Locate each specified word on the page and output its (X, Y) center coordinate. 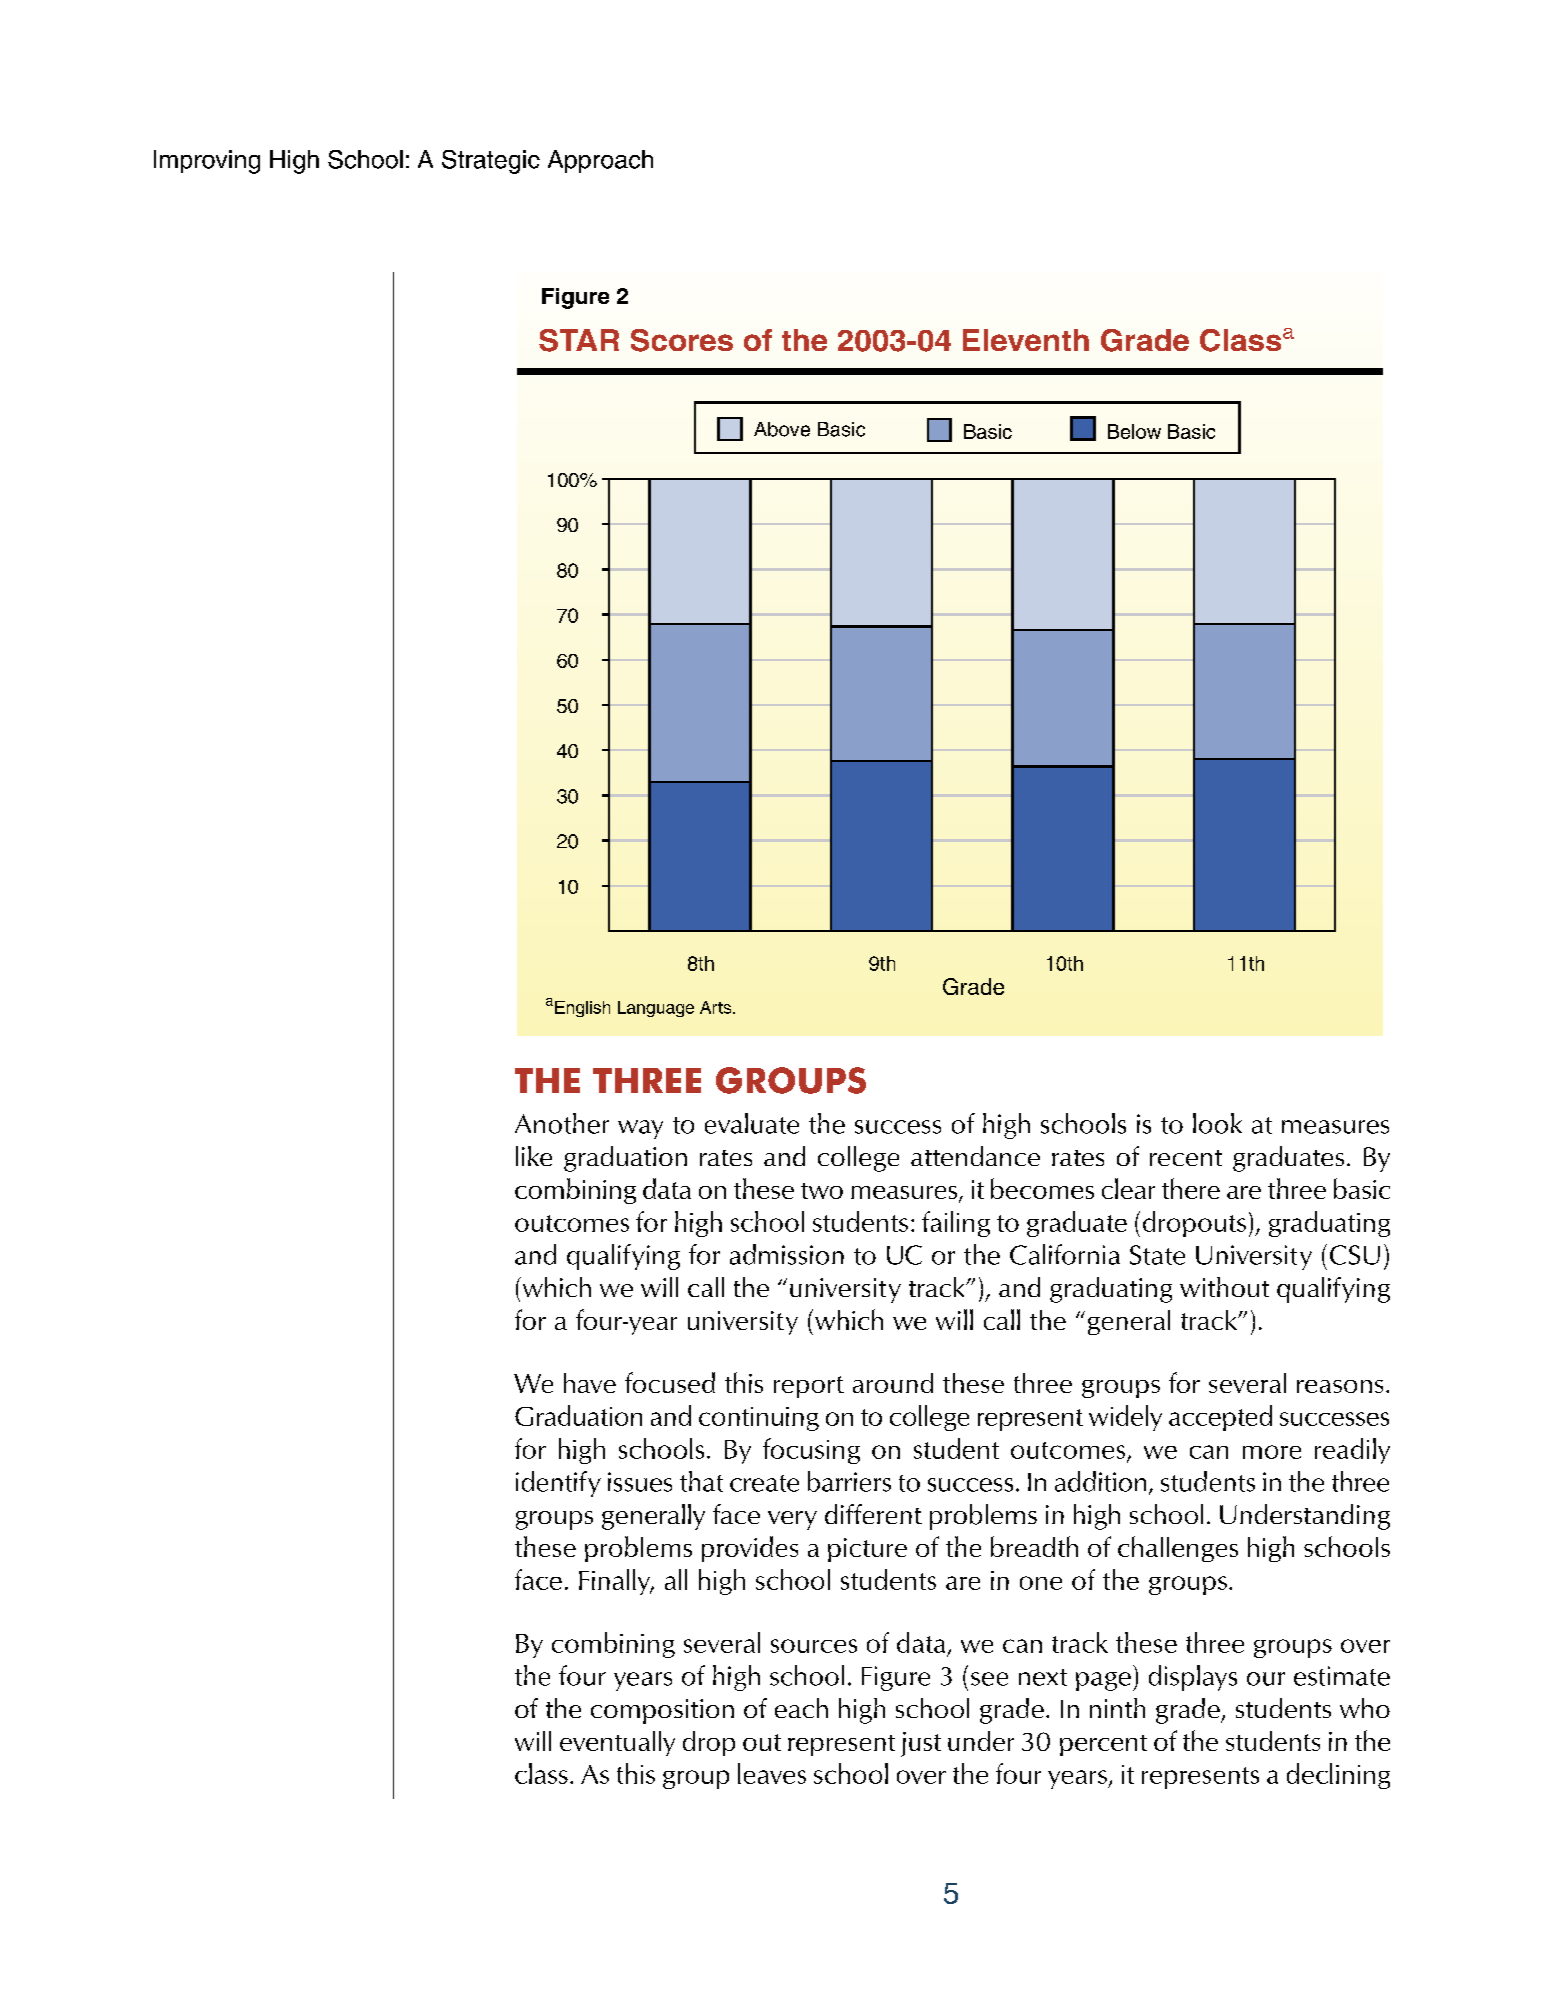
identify (558, 1484)
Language (656, 1009)
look (1217, 1123)
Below (1134, 431)
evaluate (752, 1123)
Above (782, 429)
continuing (759, 1419)
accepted (1220, 1418)
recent (1186, 1158)
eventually (617, 1743)
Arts (717, 1007)
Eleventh (1026, 340)
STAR (579, 340)
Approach (600, 161)
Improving (207, 162)
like (534, 1156)
